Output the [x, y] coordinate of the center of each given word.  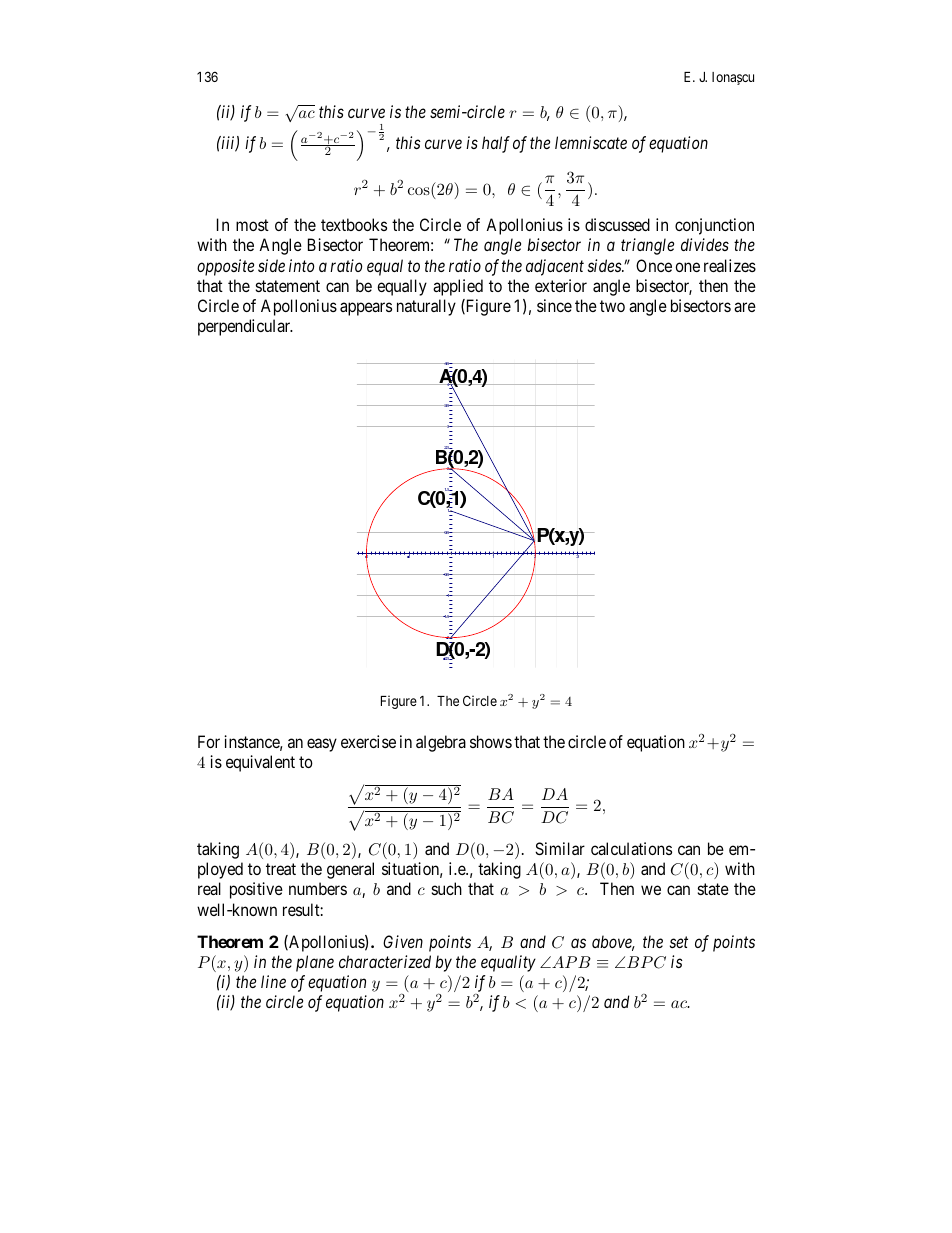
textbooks [354, 224]
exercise [368, 741]
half [496, 144]
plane [315, 963]
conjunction [714, 226]
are [745, 307]
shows [491, 741]
